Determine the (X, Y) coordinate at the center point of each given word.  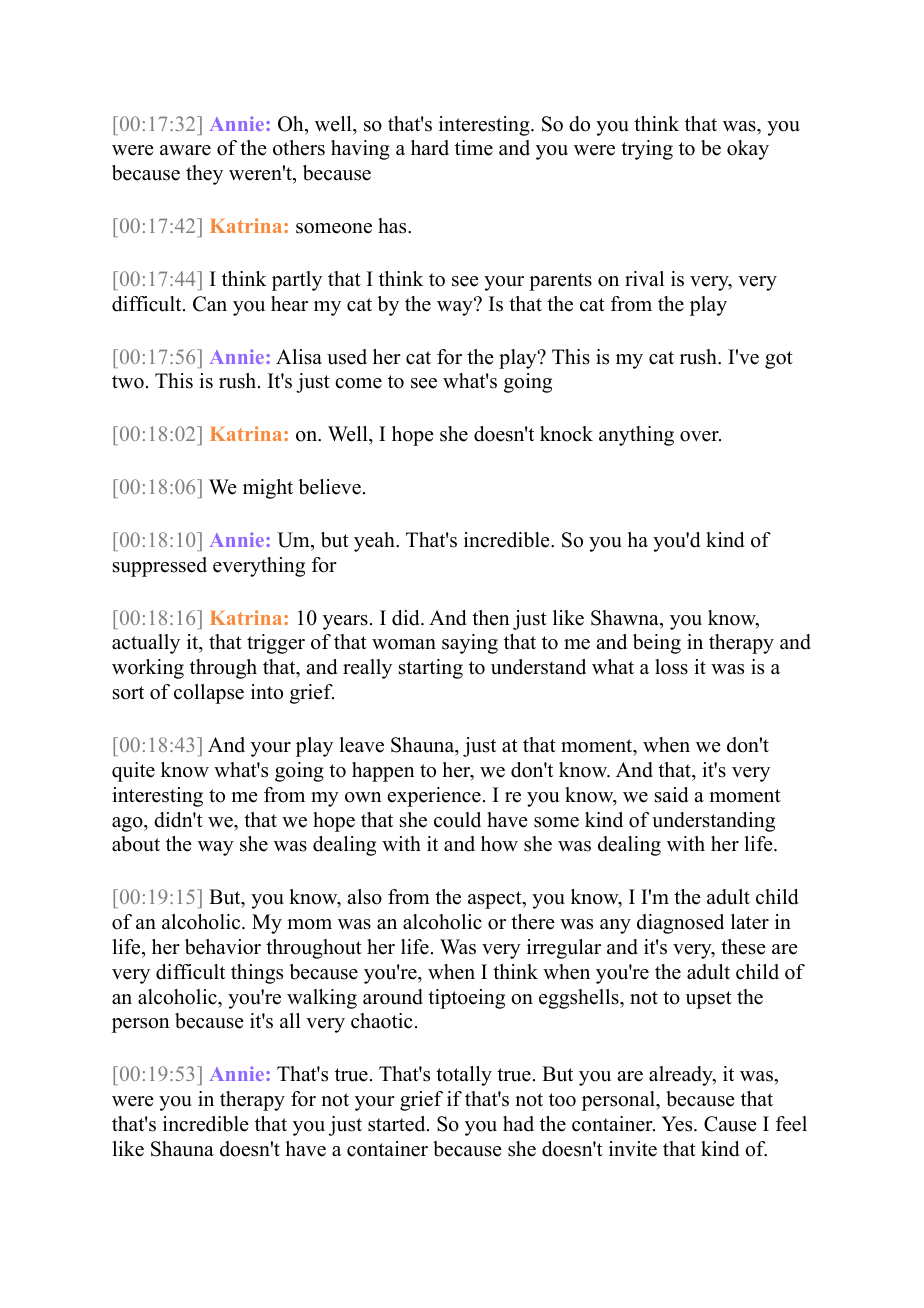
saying (470, 644)
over (700, 436)
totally (464, 1076)
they (204, 175)
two (128, 382)
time (474, 148)
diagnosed (680, 924)
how (499, 844)
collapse (209, 694)
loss (671, 667)
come (358, 383)
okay (748, 150)
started (398, 1124)
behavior (223, 947)
